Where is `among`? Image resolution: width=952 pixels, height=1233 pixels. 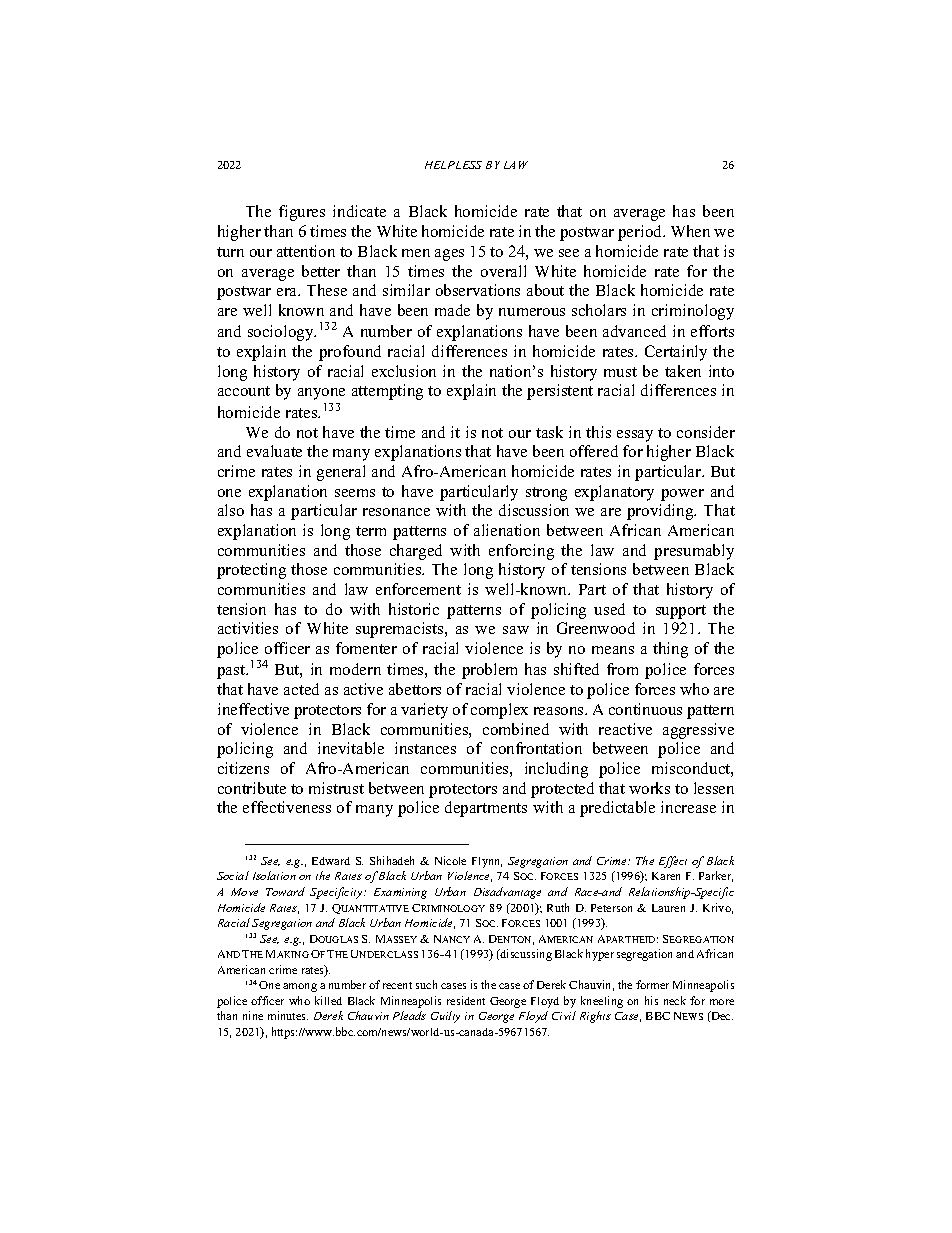 among is located at coordinates (300, 987).
